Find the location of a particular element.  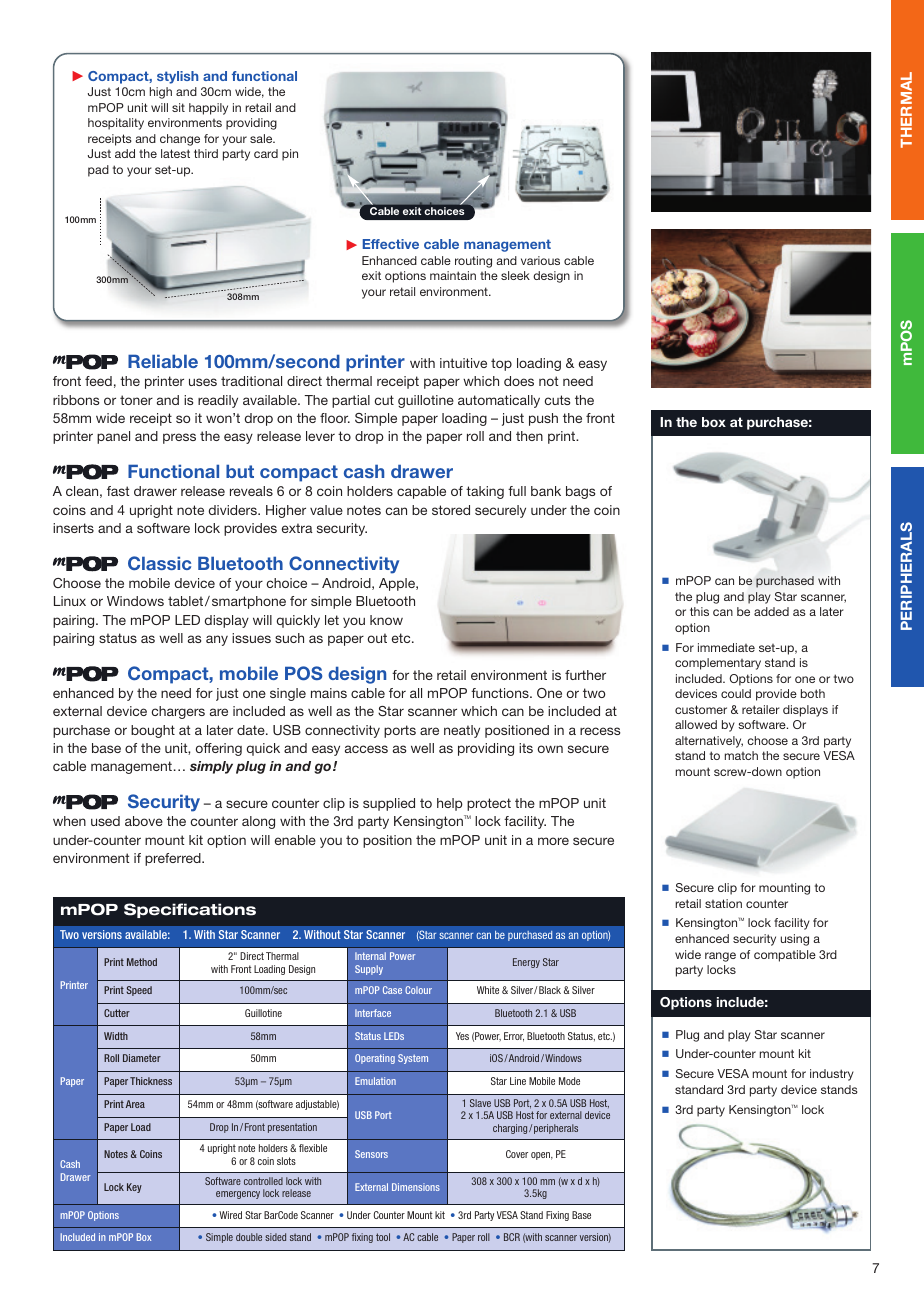

pin is located at coordinates (290, 155).
